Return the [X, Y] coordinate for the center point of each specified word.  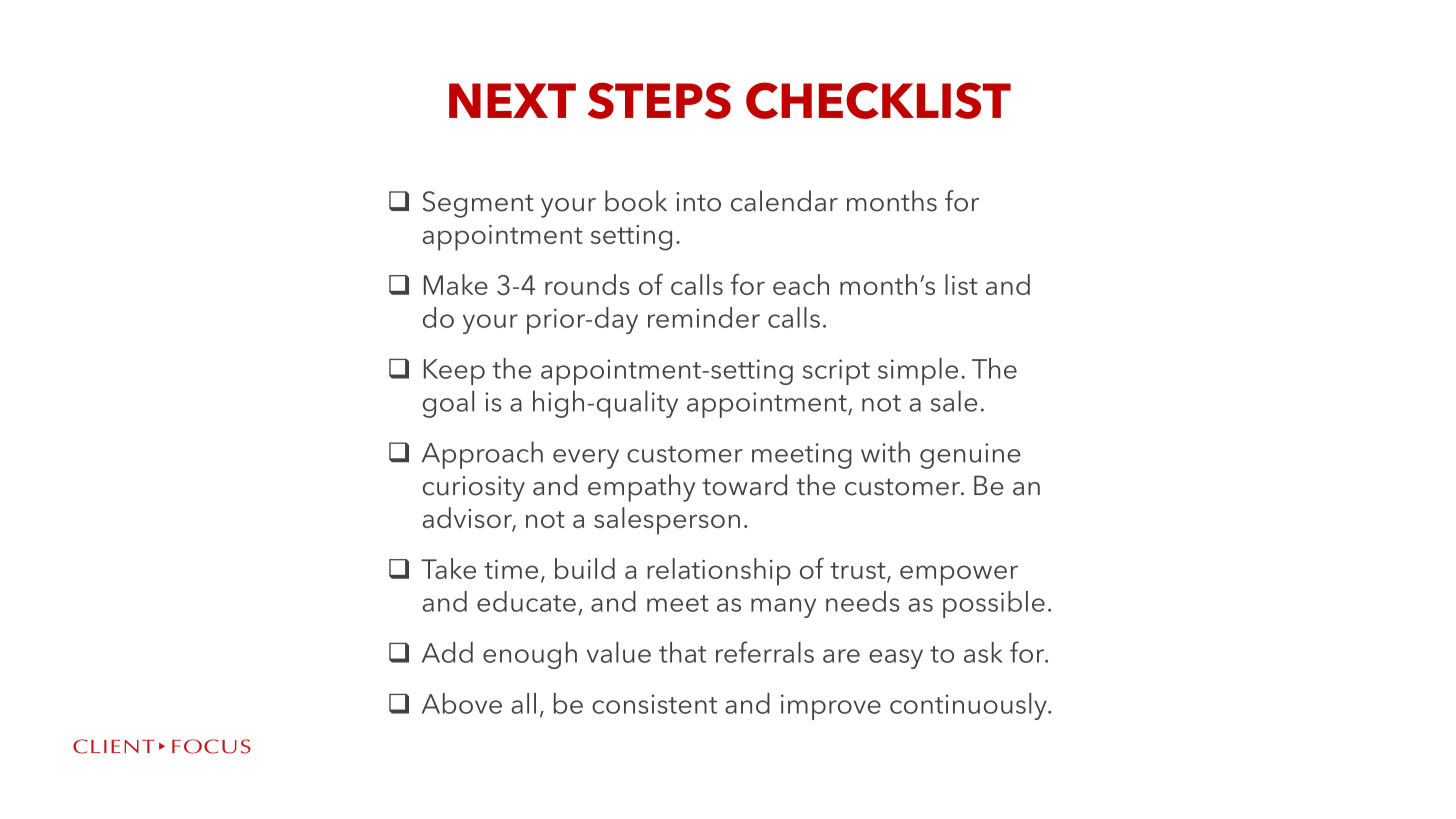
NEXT [512, 100]
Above [462, 703]
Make [456, 284]
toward [744, 485]
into [698, 202]
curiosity [474, 489]
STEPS [659, 100]
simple [918, 371]
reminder [704, 317]
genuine [970, 456]
